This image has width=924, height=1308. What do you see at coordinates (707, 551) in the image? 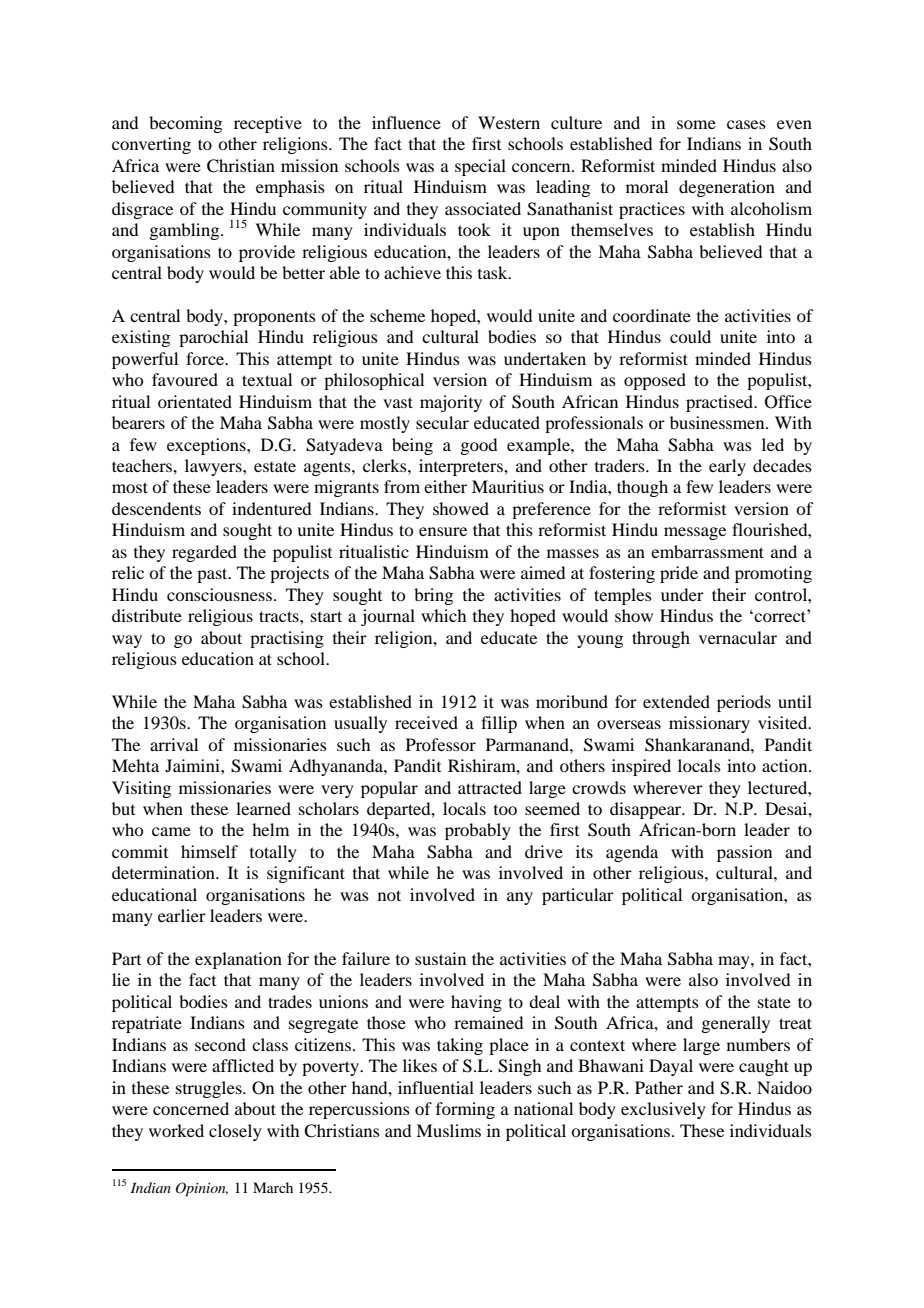
I see `embarrassment` at bounding box center [707, 551].
